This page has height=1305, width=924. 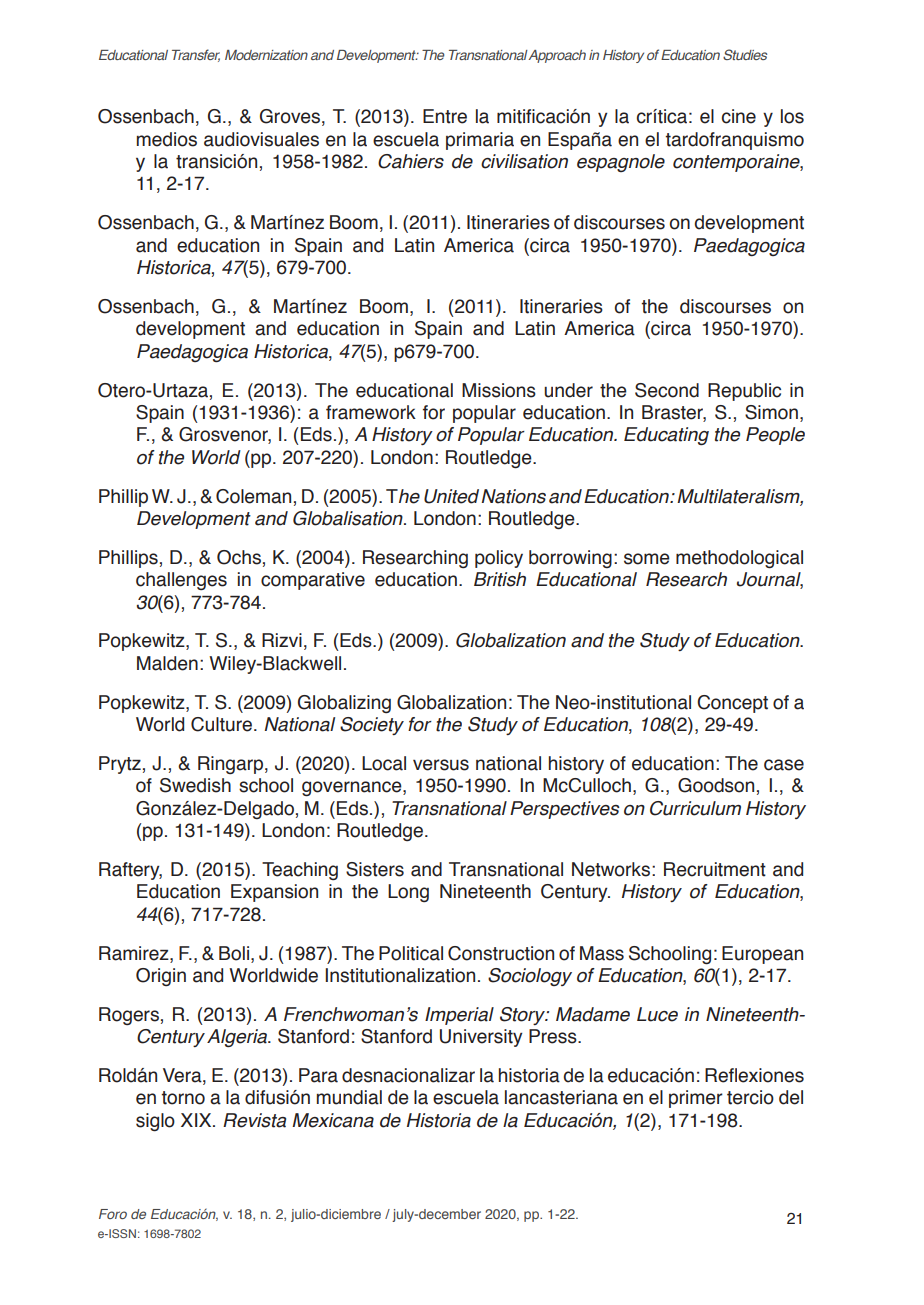 I want to click on Transfer, so click(x=196, y=55).
